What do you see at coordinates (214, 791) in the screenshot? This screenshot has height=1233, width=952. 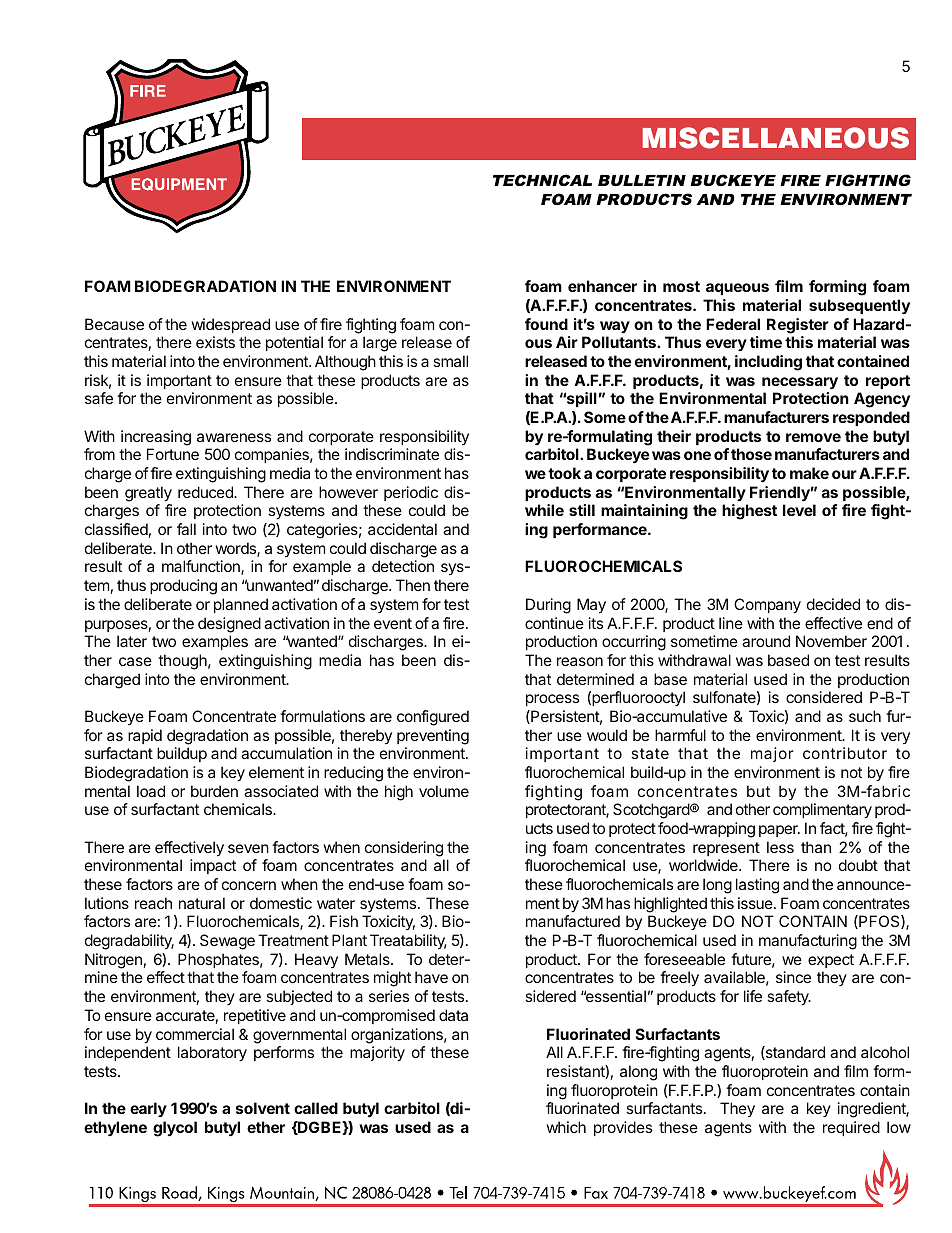 I see `burden` at bounding box center [214, 791].
